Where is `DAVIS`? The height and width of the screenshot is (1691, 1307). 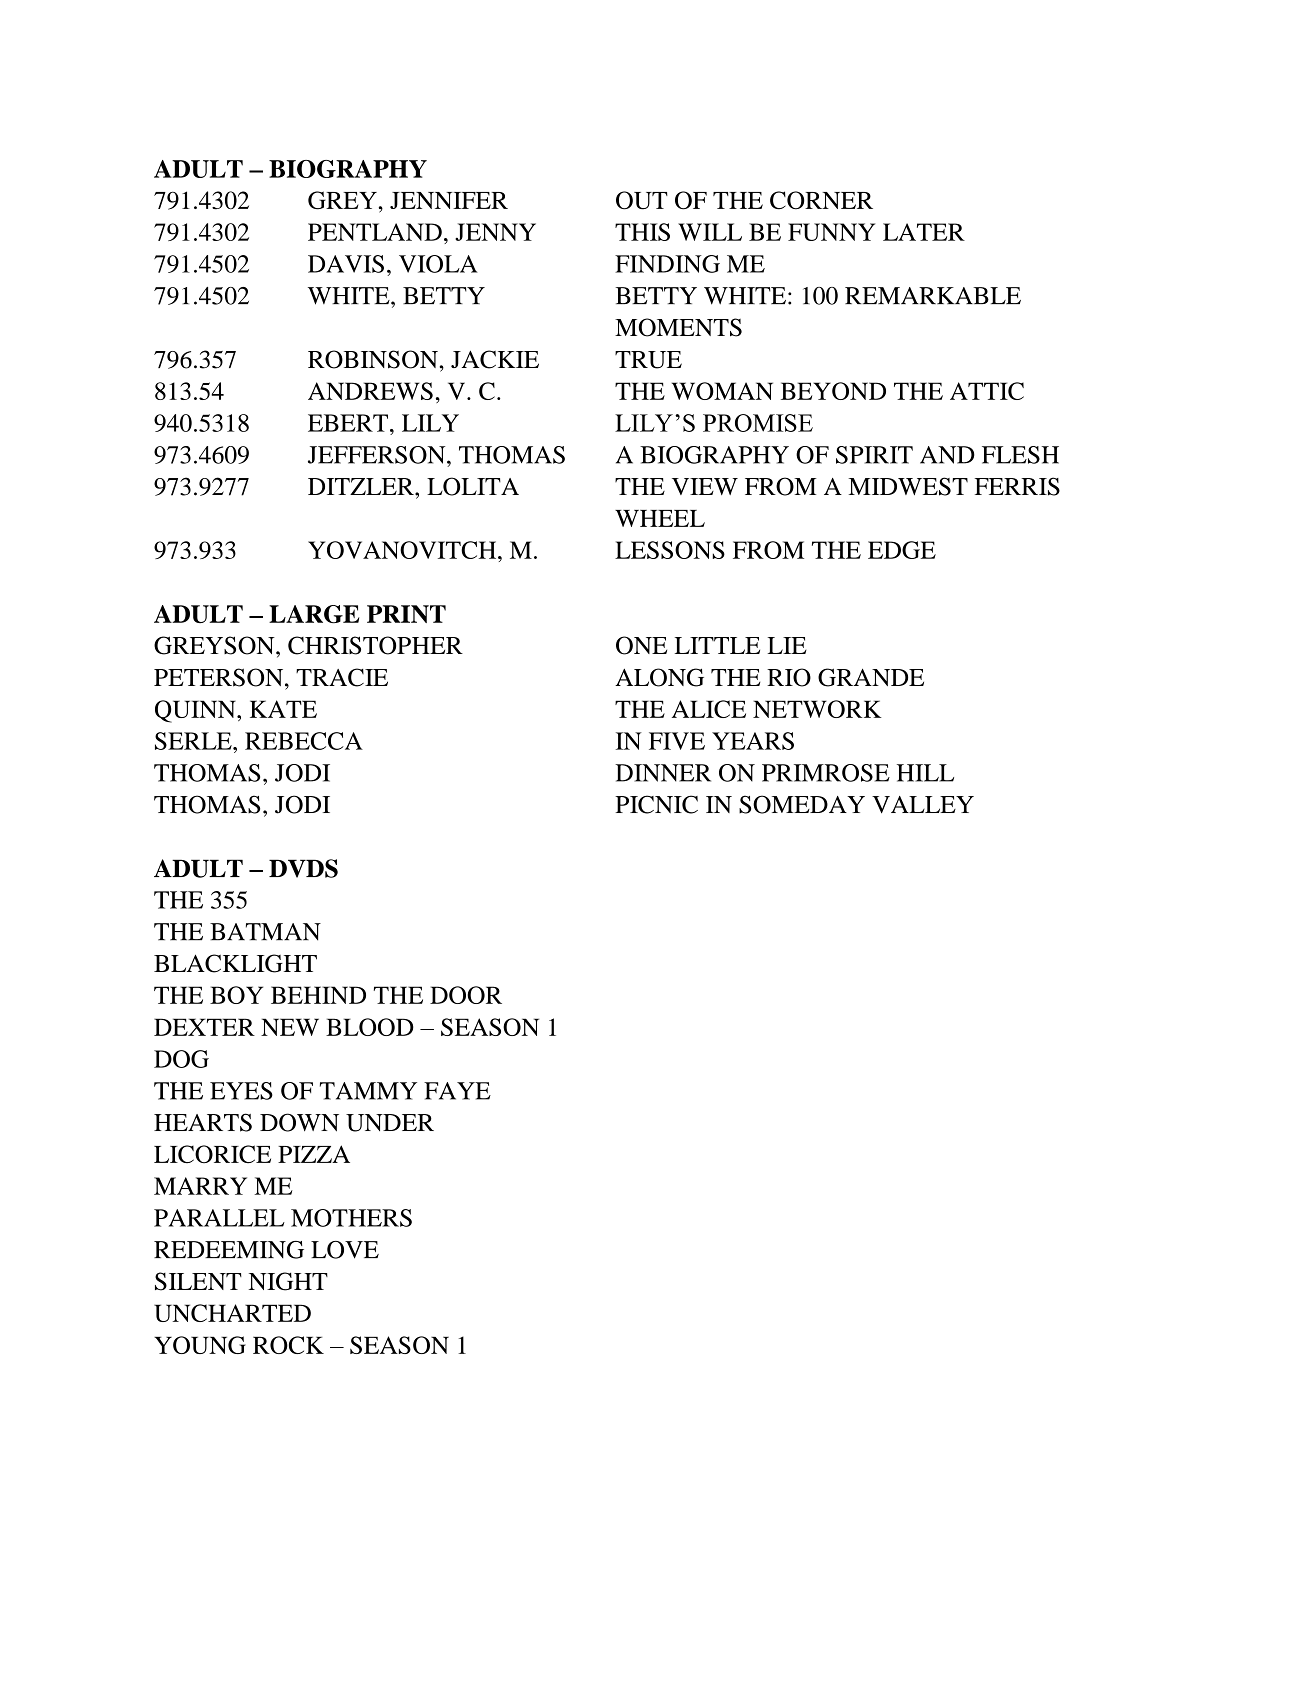 DAVIS is located at coordinates (346, 264).
